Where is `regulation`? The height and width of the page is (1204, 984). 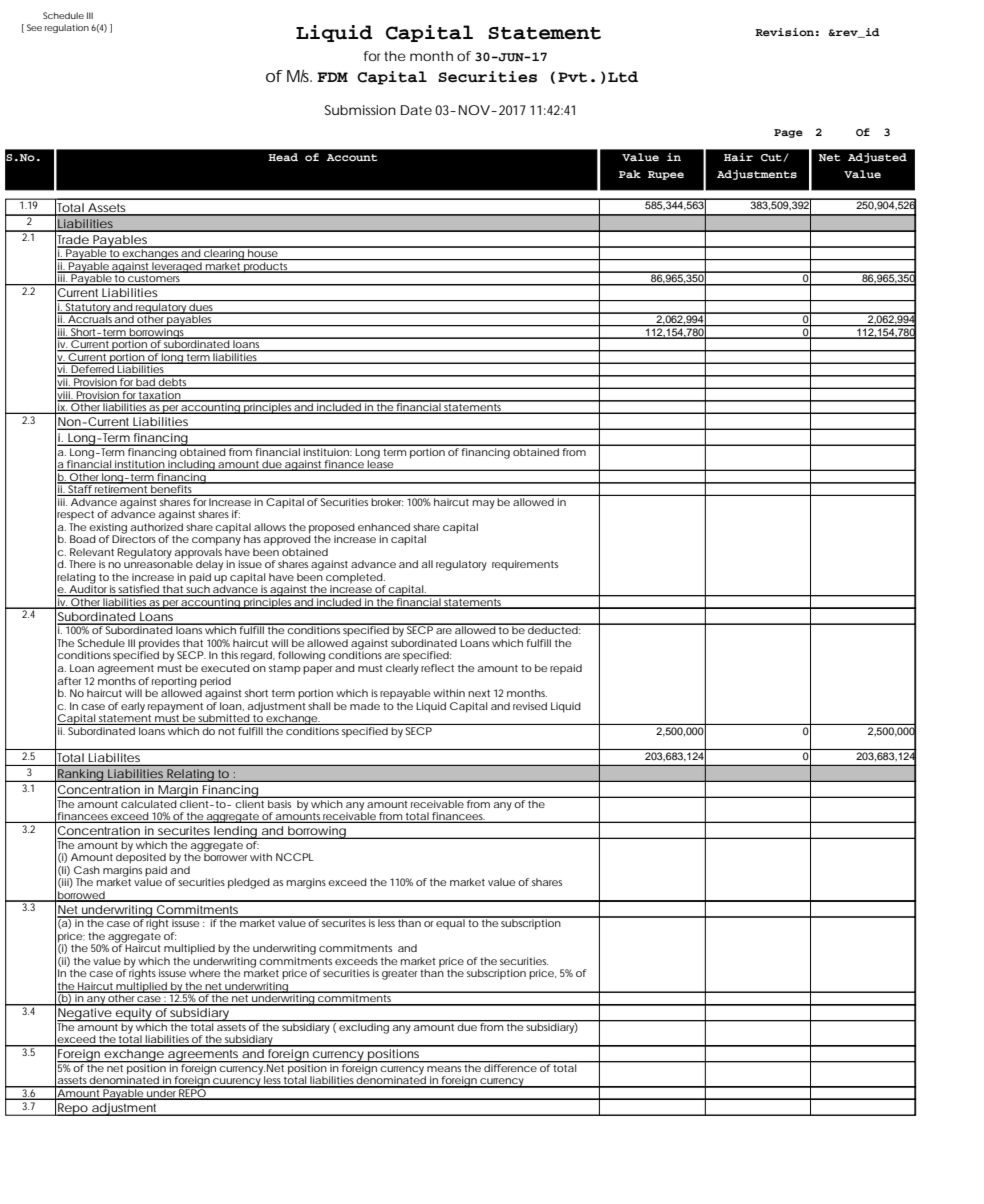 regulation is located at coordinates (67, 28).
